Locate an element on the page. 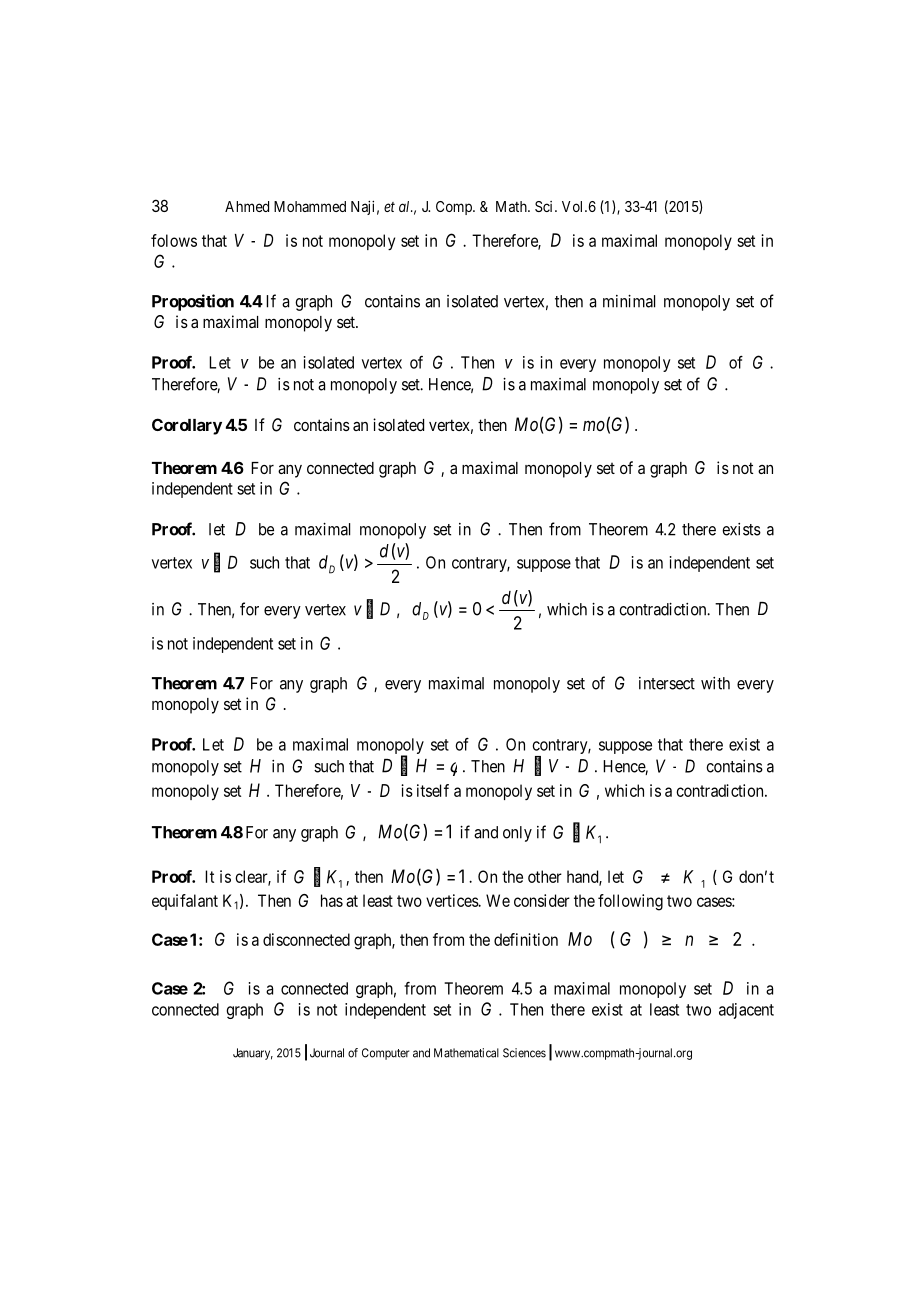  itself is located at coordinates (433, 790).
